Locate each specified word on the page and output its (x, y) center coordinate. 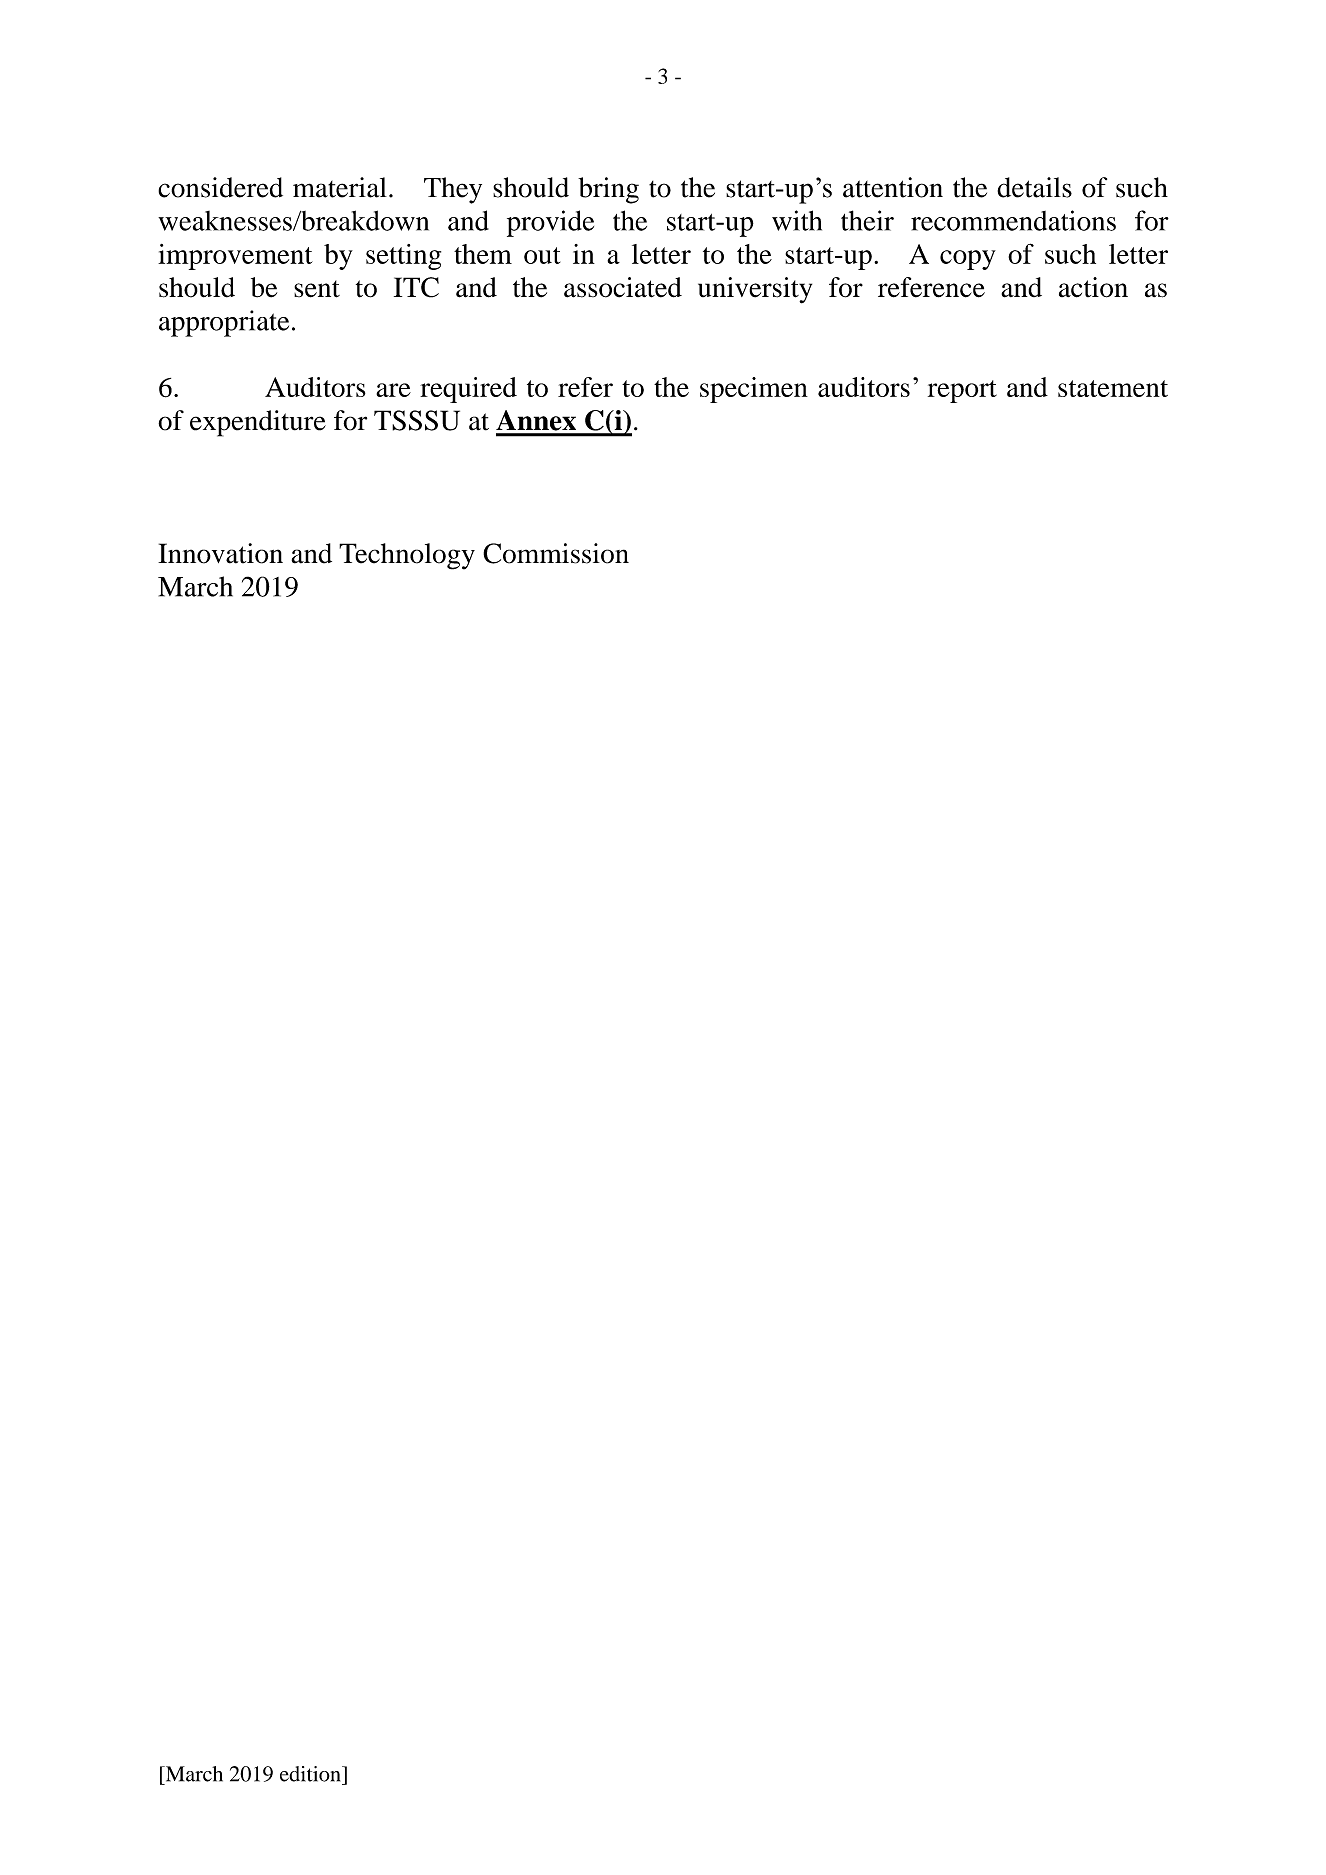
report (962, 391)
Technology (407, 556)
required (468, 390)
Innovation (220, 553)
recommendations (1013, 220)
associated (623, 287)
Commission (556, 553)
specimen (754, 390)
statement (1113, 388)
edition (311, 1774)
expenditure (258, 423)
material (340, 187)
